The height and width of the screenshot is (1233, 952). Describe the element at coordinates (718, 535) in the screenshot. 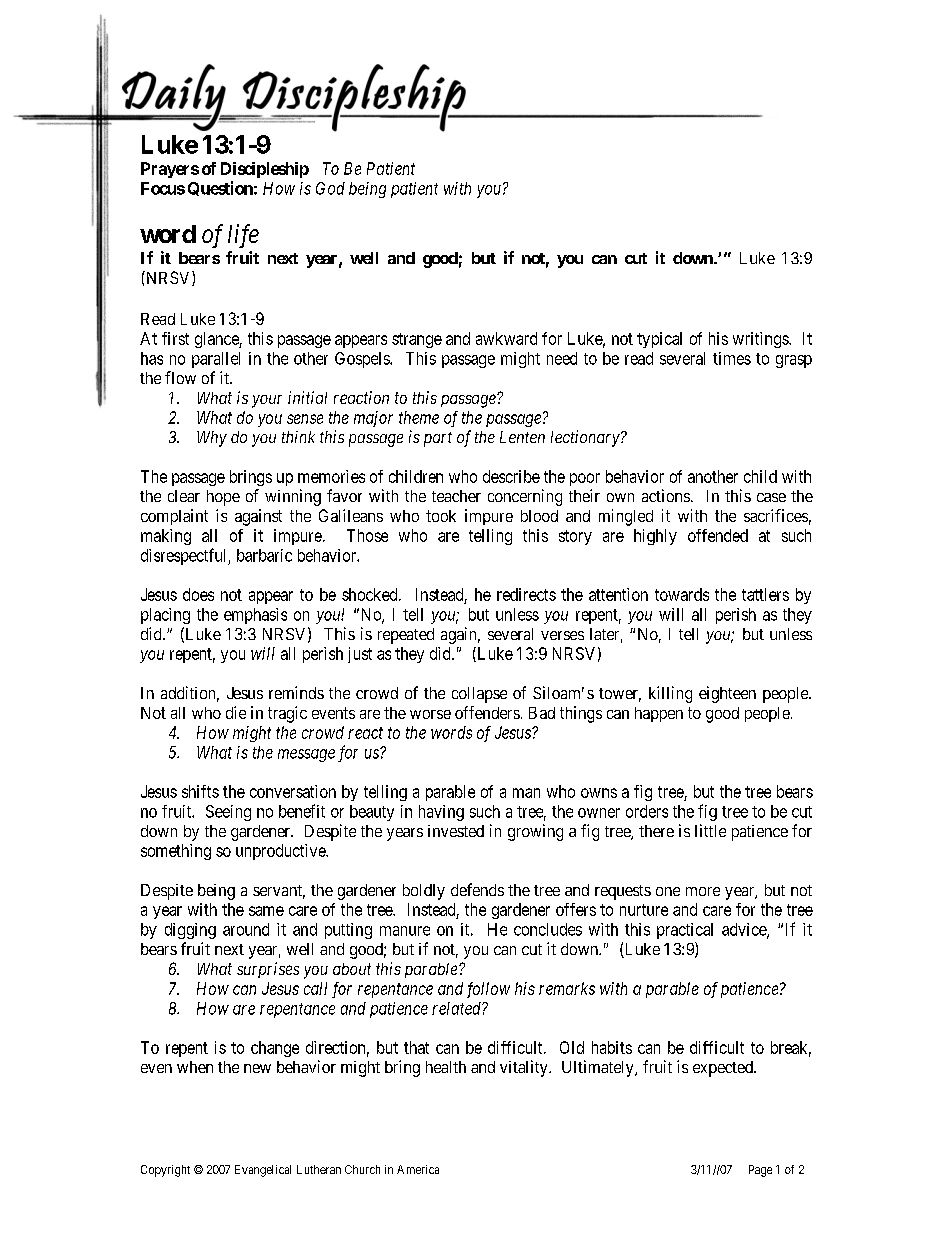

I see `offended` at that location.
